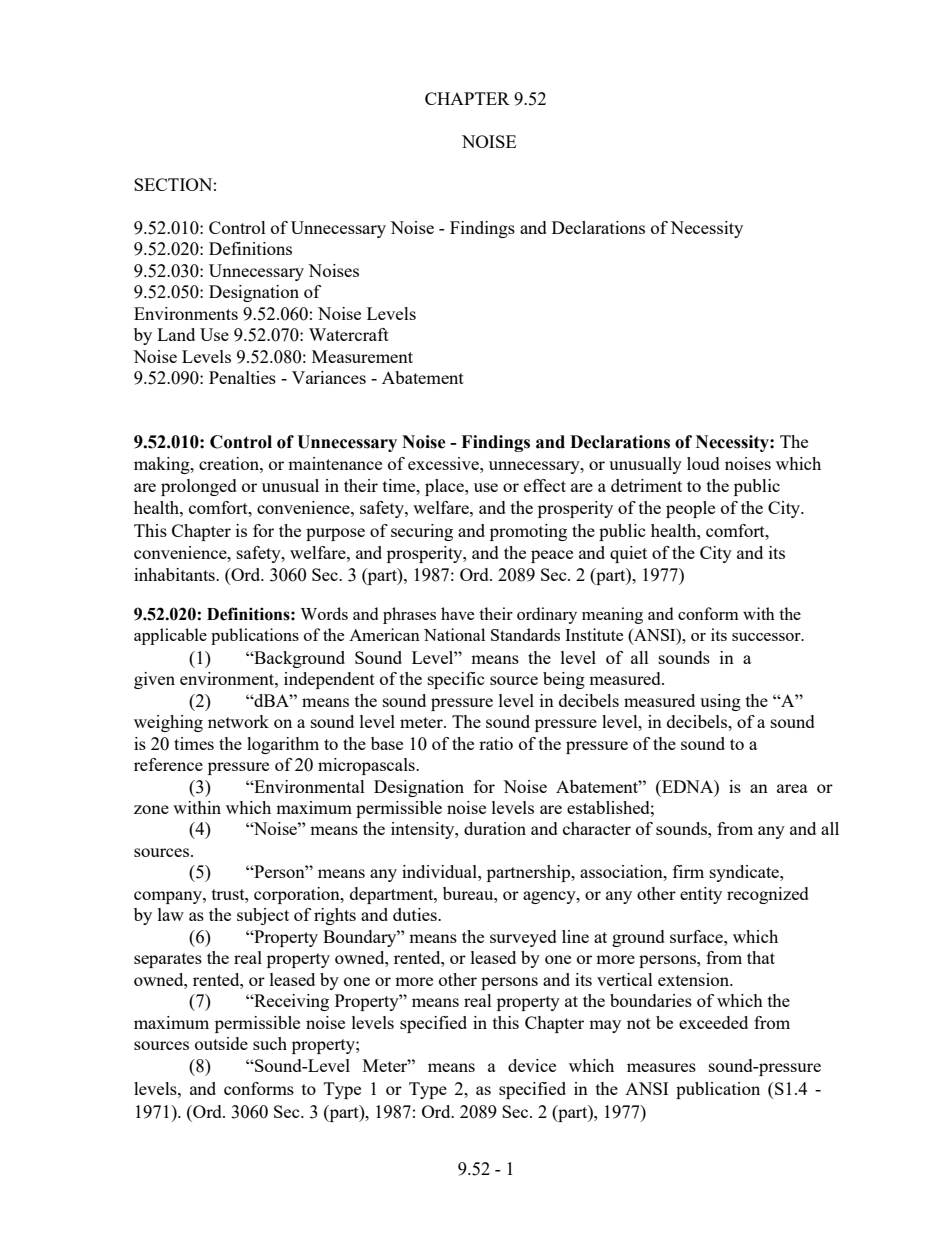  I want to click on using, so click(720, 702).
